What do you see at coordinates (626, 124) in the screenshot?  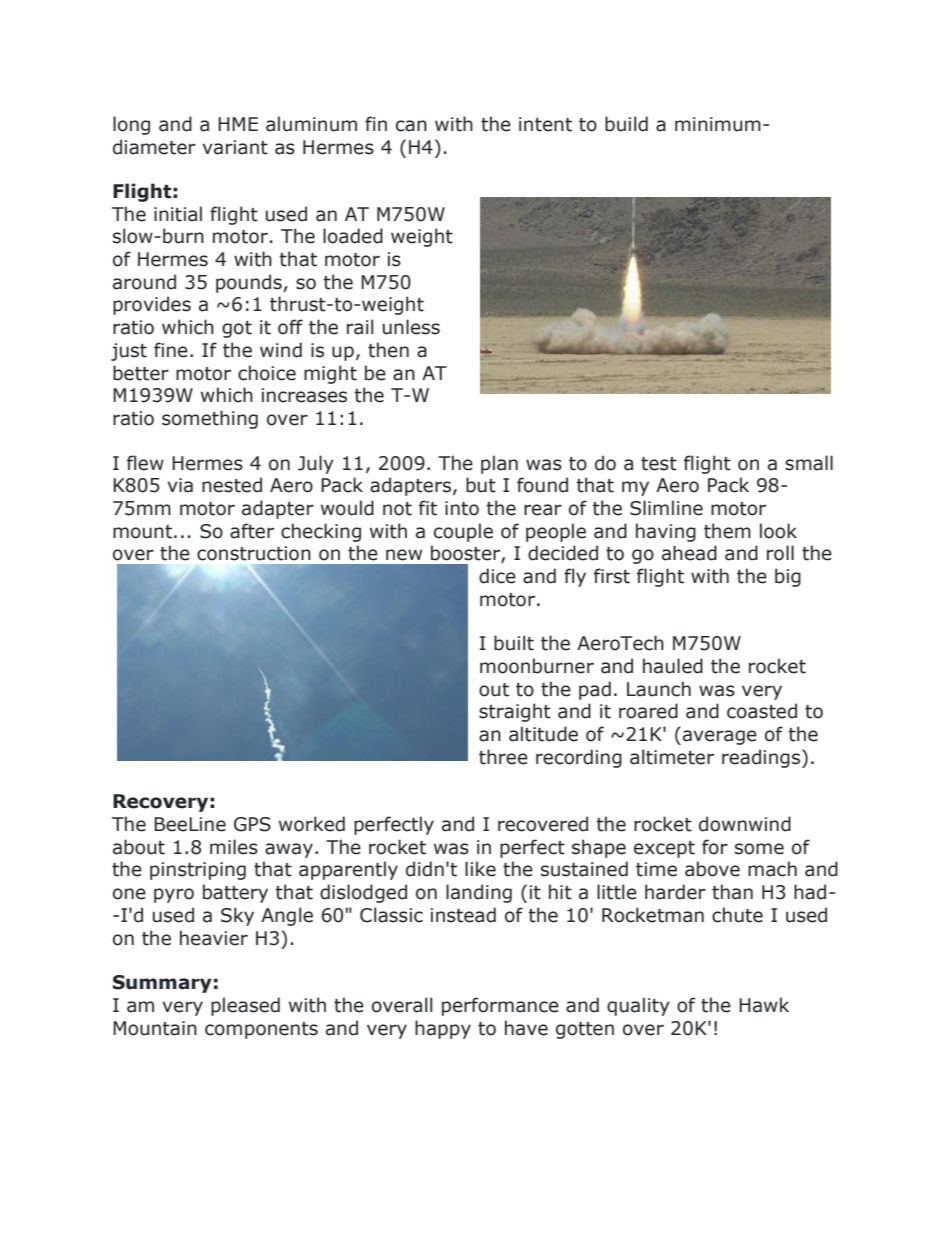 I see `build` at bounding box center [626, 124].
